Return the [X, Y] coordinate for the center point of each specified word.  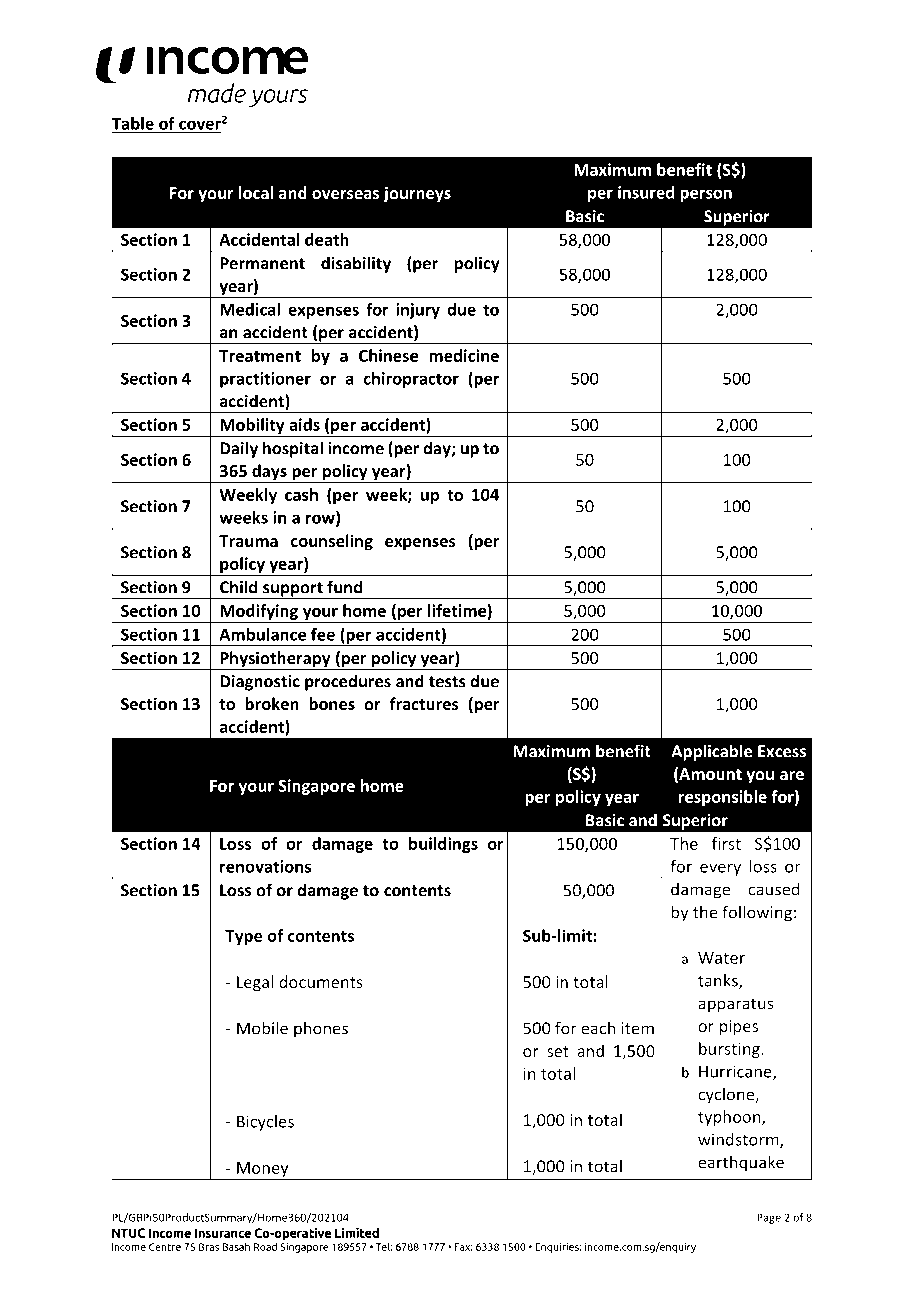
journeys [417, 194]
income [356, 448]
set [558, 1051]
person [706, 196]
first [726, 843]
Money [263, 1171]
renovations [265, 866]
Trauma [248, 541]
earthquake [741, 1163]
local [256, 192]
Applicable [712, 752]
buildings [443, 845]
